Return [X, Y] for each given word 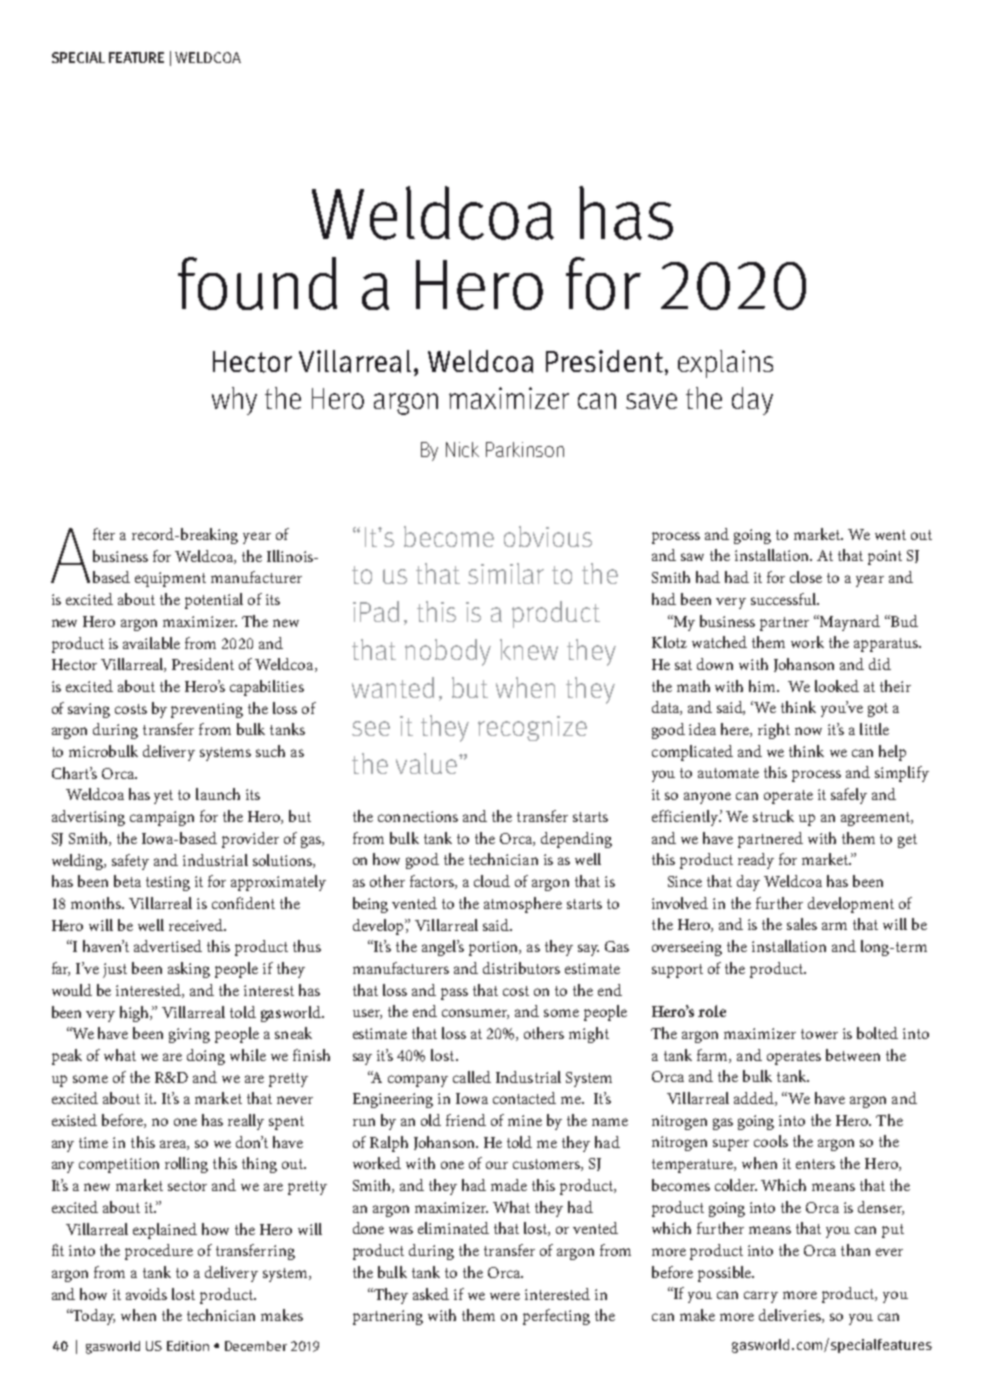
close [806, 577]
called [472, 1077]
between [853, 1055]
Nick [462, 449]
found [257, 283]
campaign [162, 818]
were [505, 1296]
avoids [146, 1294]
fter [104, 534]
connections [418, 816]
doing [206, 1057]
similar [506, 573]
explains [725, 364]
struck [773, 816]
